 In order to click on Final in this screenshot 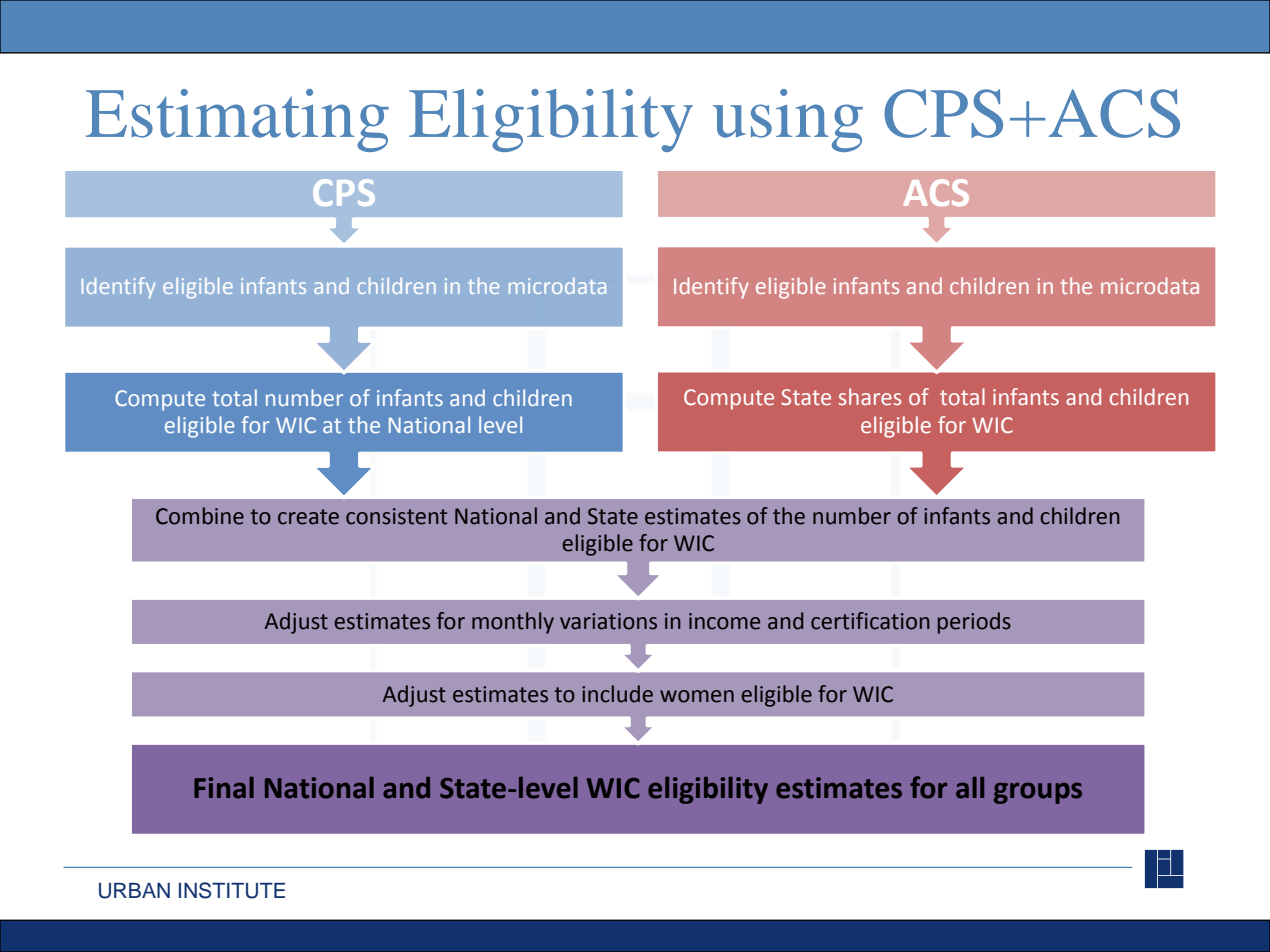, I will do `click(224, 788)`.
